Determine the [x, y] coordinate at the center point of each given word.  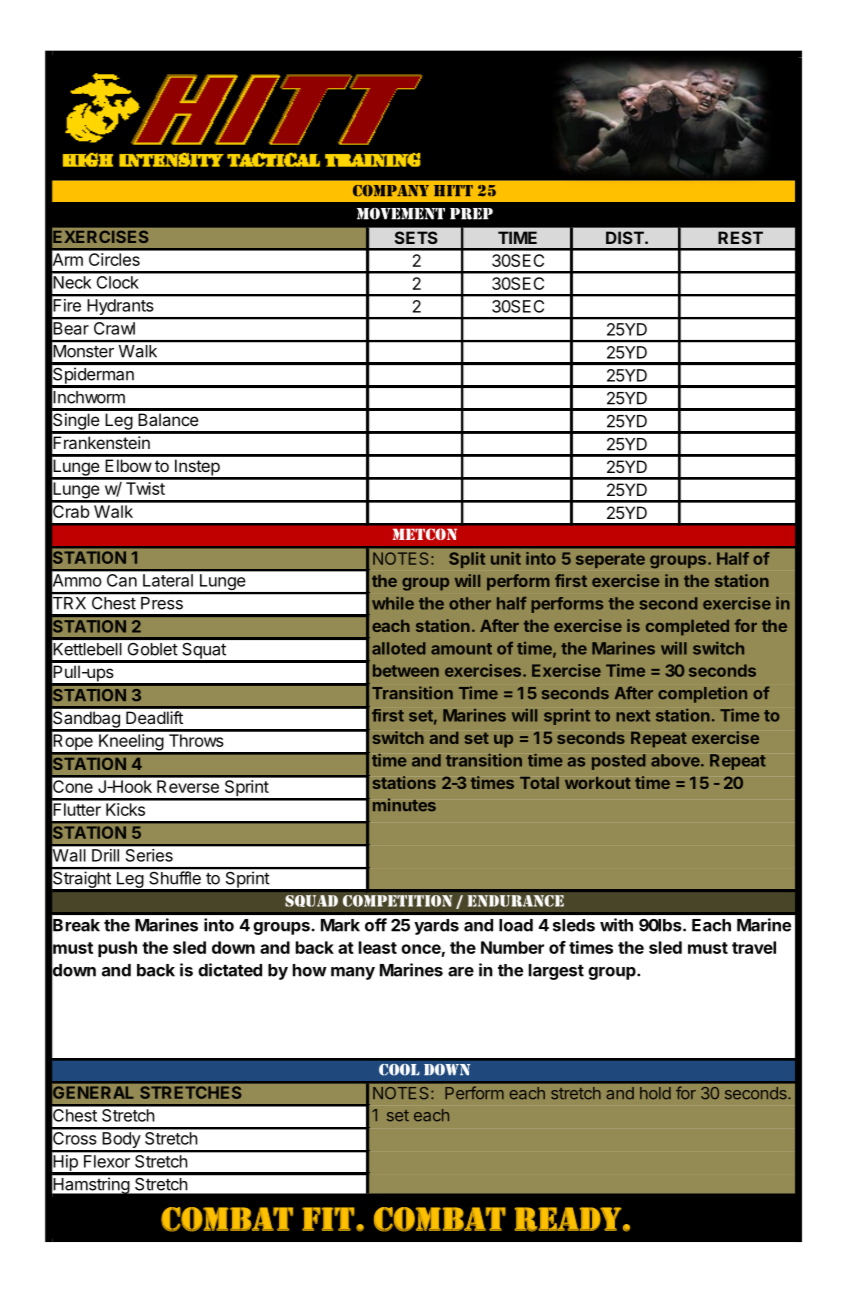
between [406, 670]
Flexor [107, 1161]
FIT [328, 1219]
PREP [471, 214]
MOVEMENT [401, 214]
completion [702, 694]
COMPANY [391, 191]
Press [162, 603]
